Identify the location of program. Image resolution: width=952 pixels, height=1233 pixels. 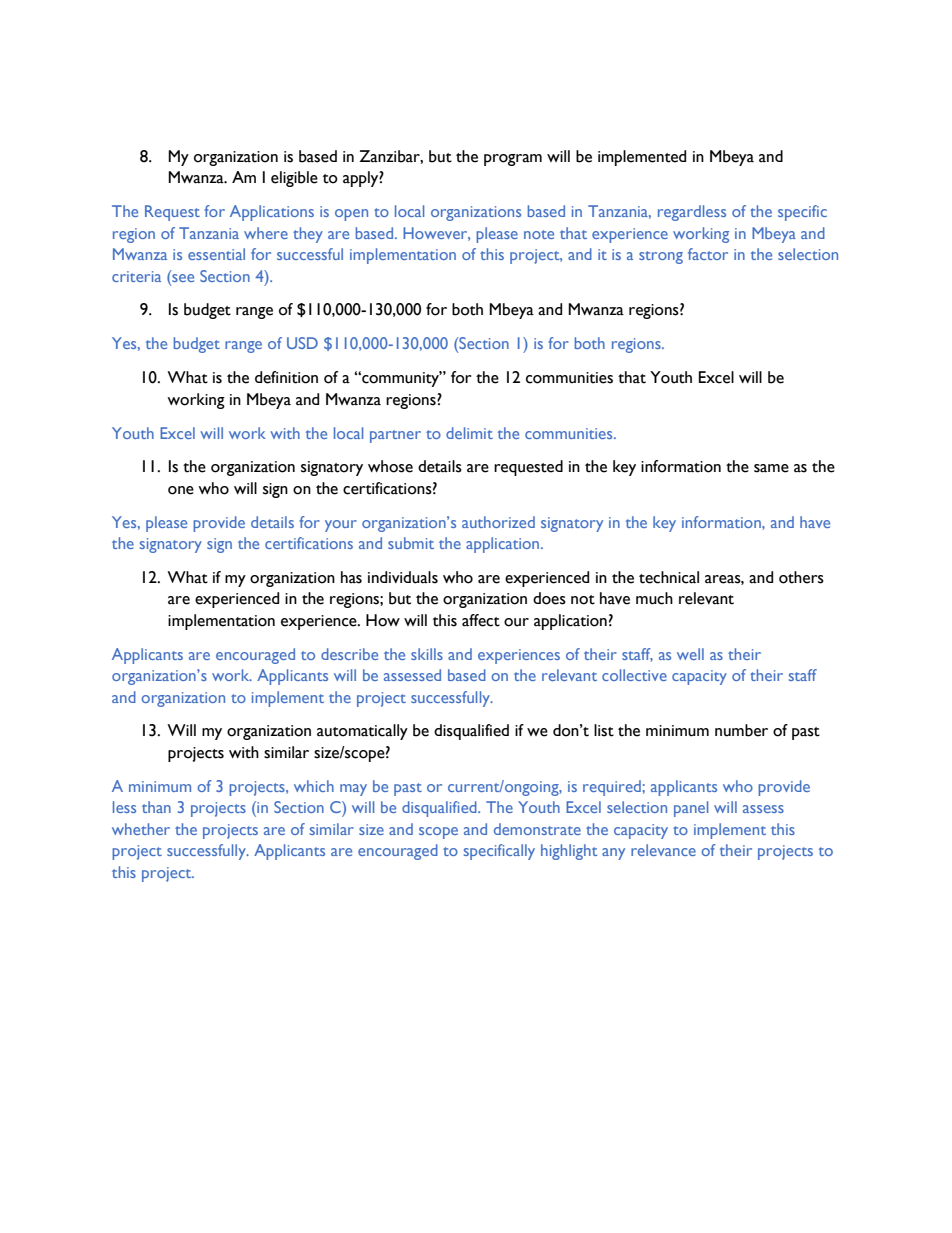
(513, 160).
